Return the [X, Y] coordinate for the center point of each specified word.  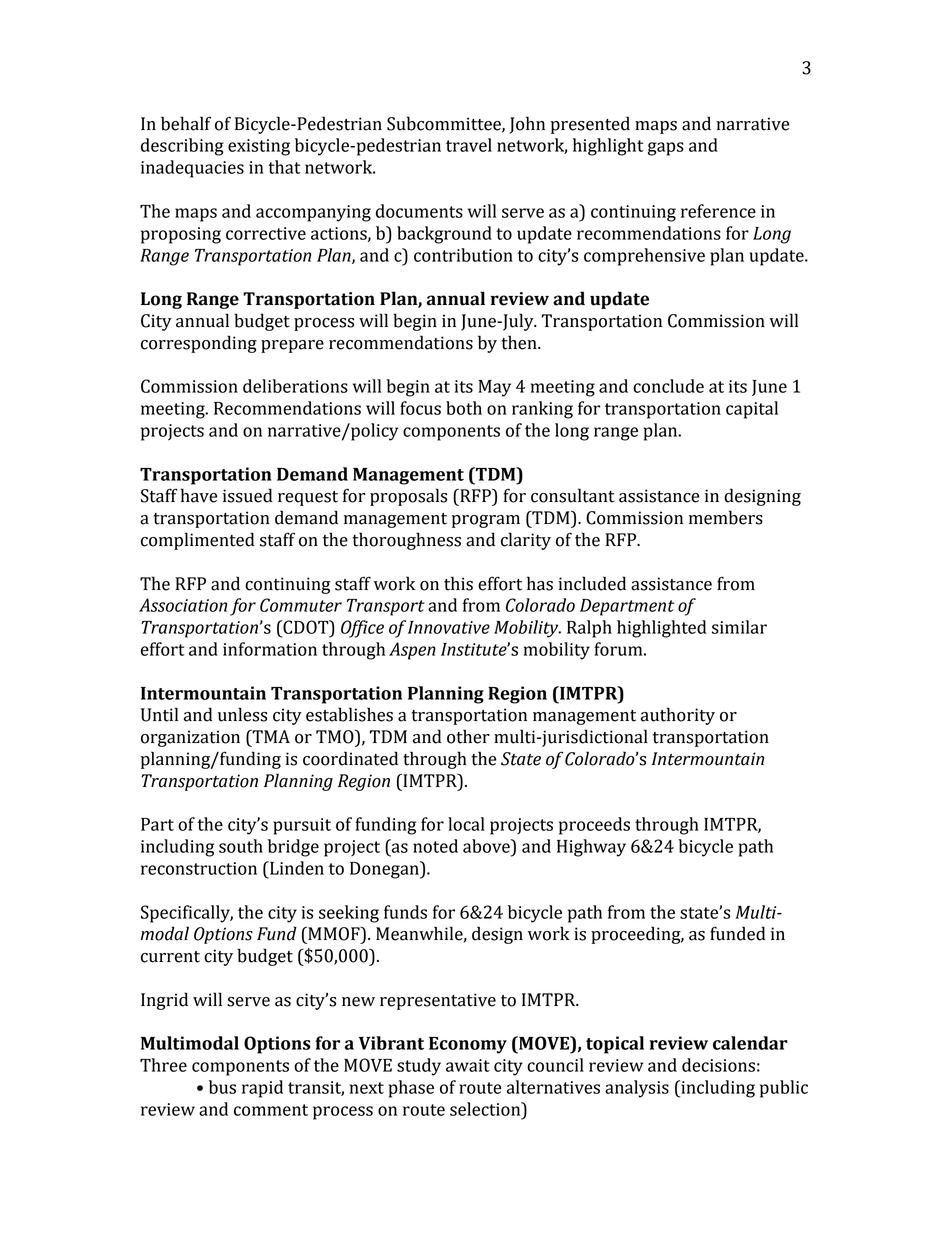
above [487, 846]
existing [259, 147]
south [241, 846]
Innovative [449, 627]
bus [222, 1087]
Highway [591, 848]
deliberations [295, 386]
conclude [668, 386]
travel [469, 145]
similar [739, 627]
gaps [666, 149]
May [494, 388]
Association [183, 605]
